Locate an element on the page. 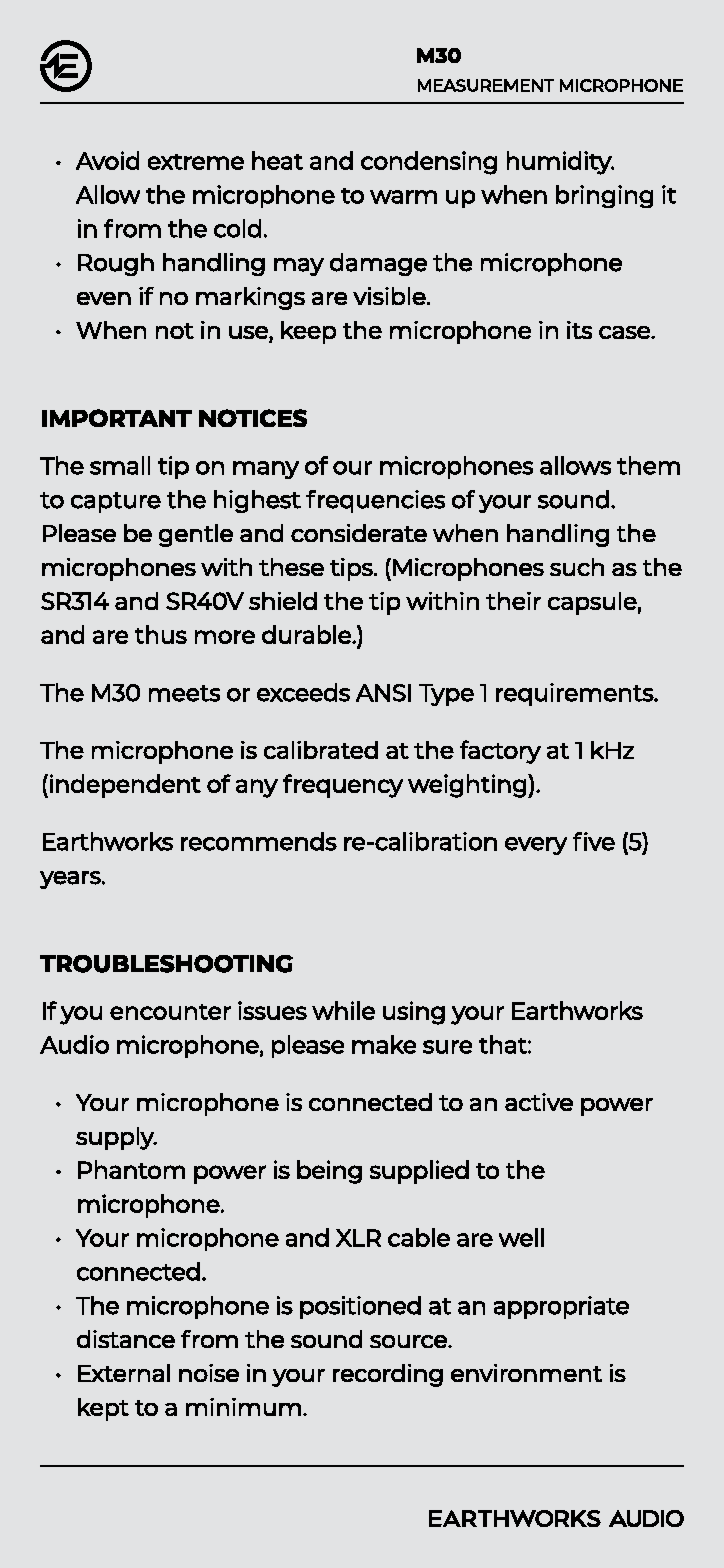 This image has width=724, height=1568. independent is located at coordinates (125, 786).
